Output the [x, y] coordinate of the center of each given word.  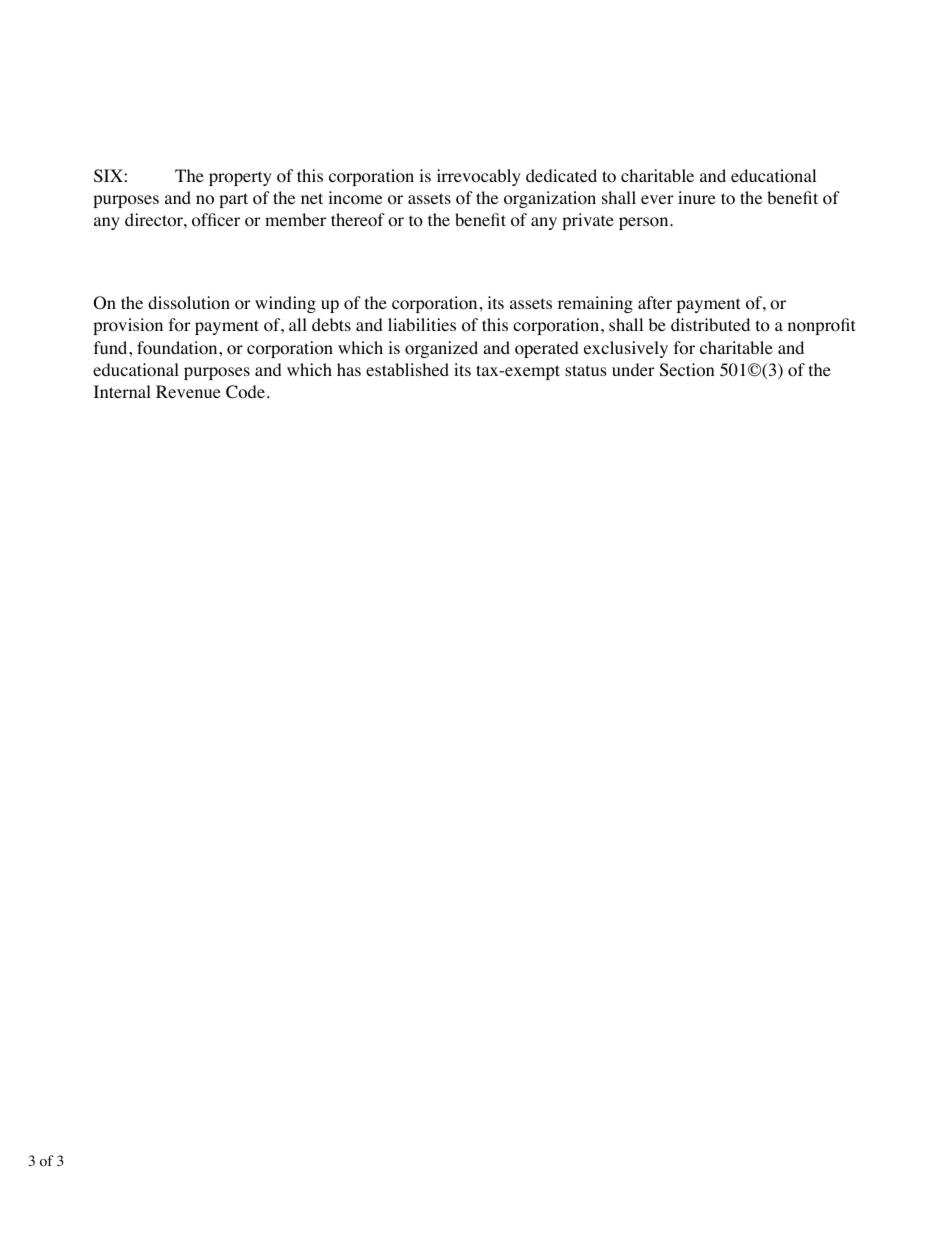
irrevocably [479, 177]
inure [697, 197]
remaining [595, 304]
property [240, 178]
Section [687, 370]
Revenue [188, 391]
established [407, 369]
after [655, 302]
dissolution [189, 303]
